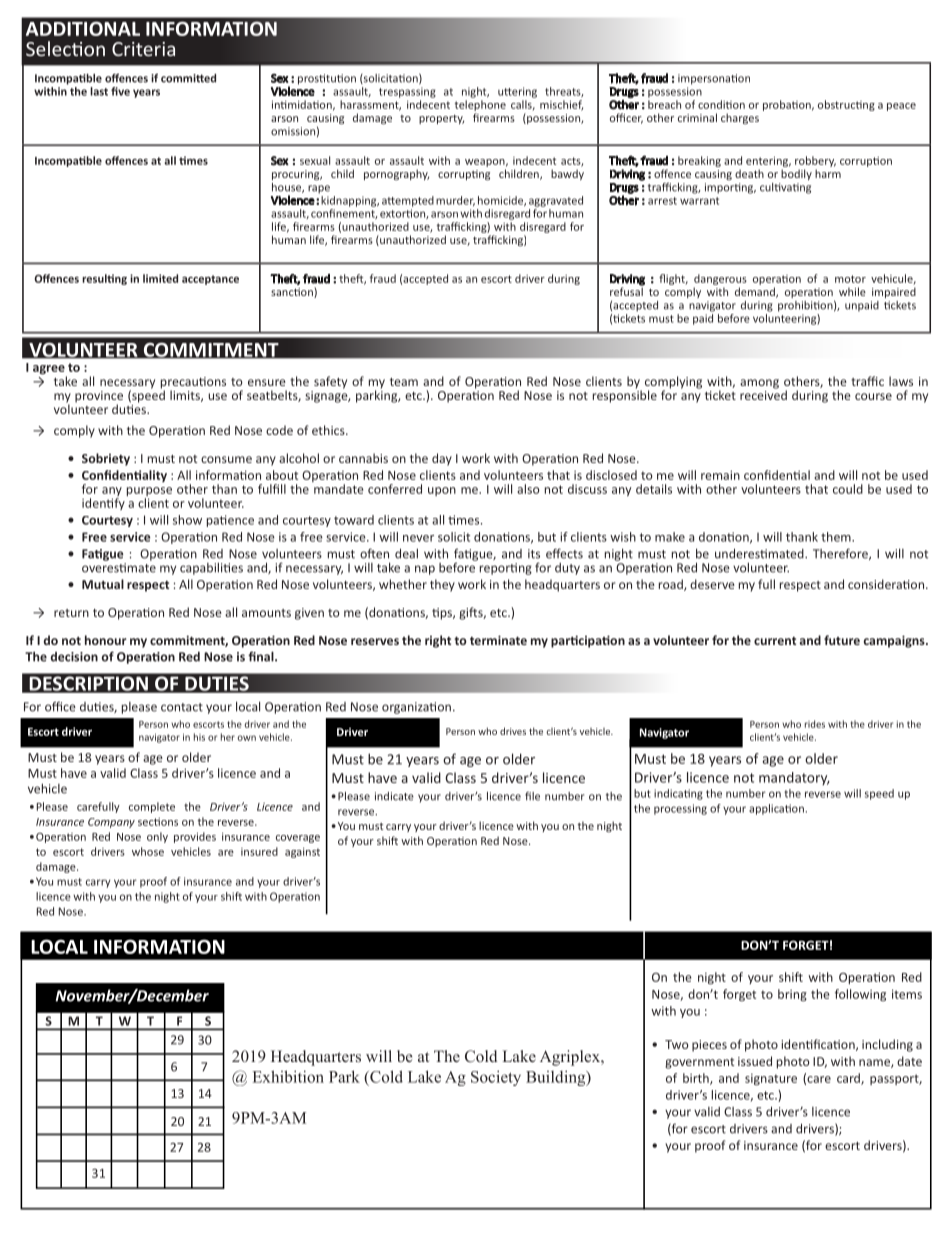 Image resolution: width=952 pixels, height=1233 pixels. I want to click on complete, so click(152, 807).
